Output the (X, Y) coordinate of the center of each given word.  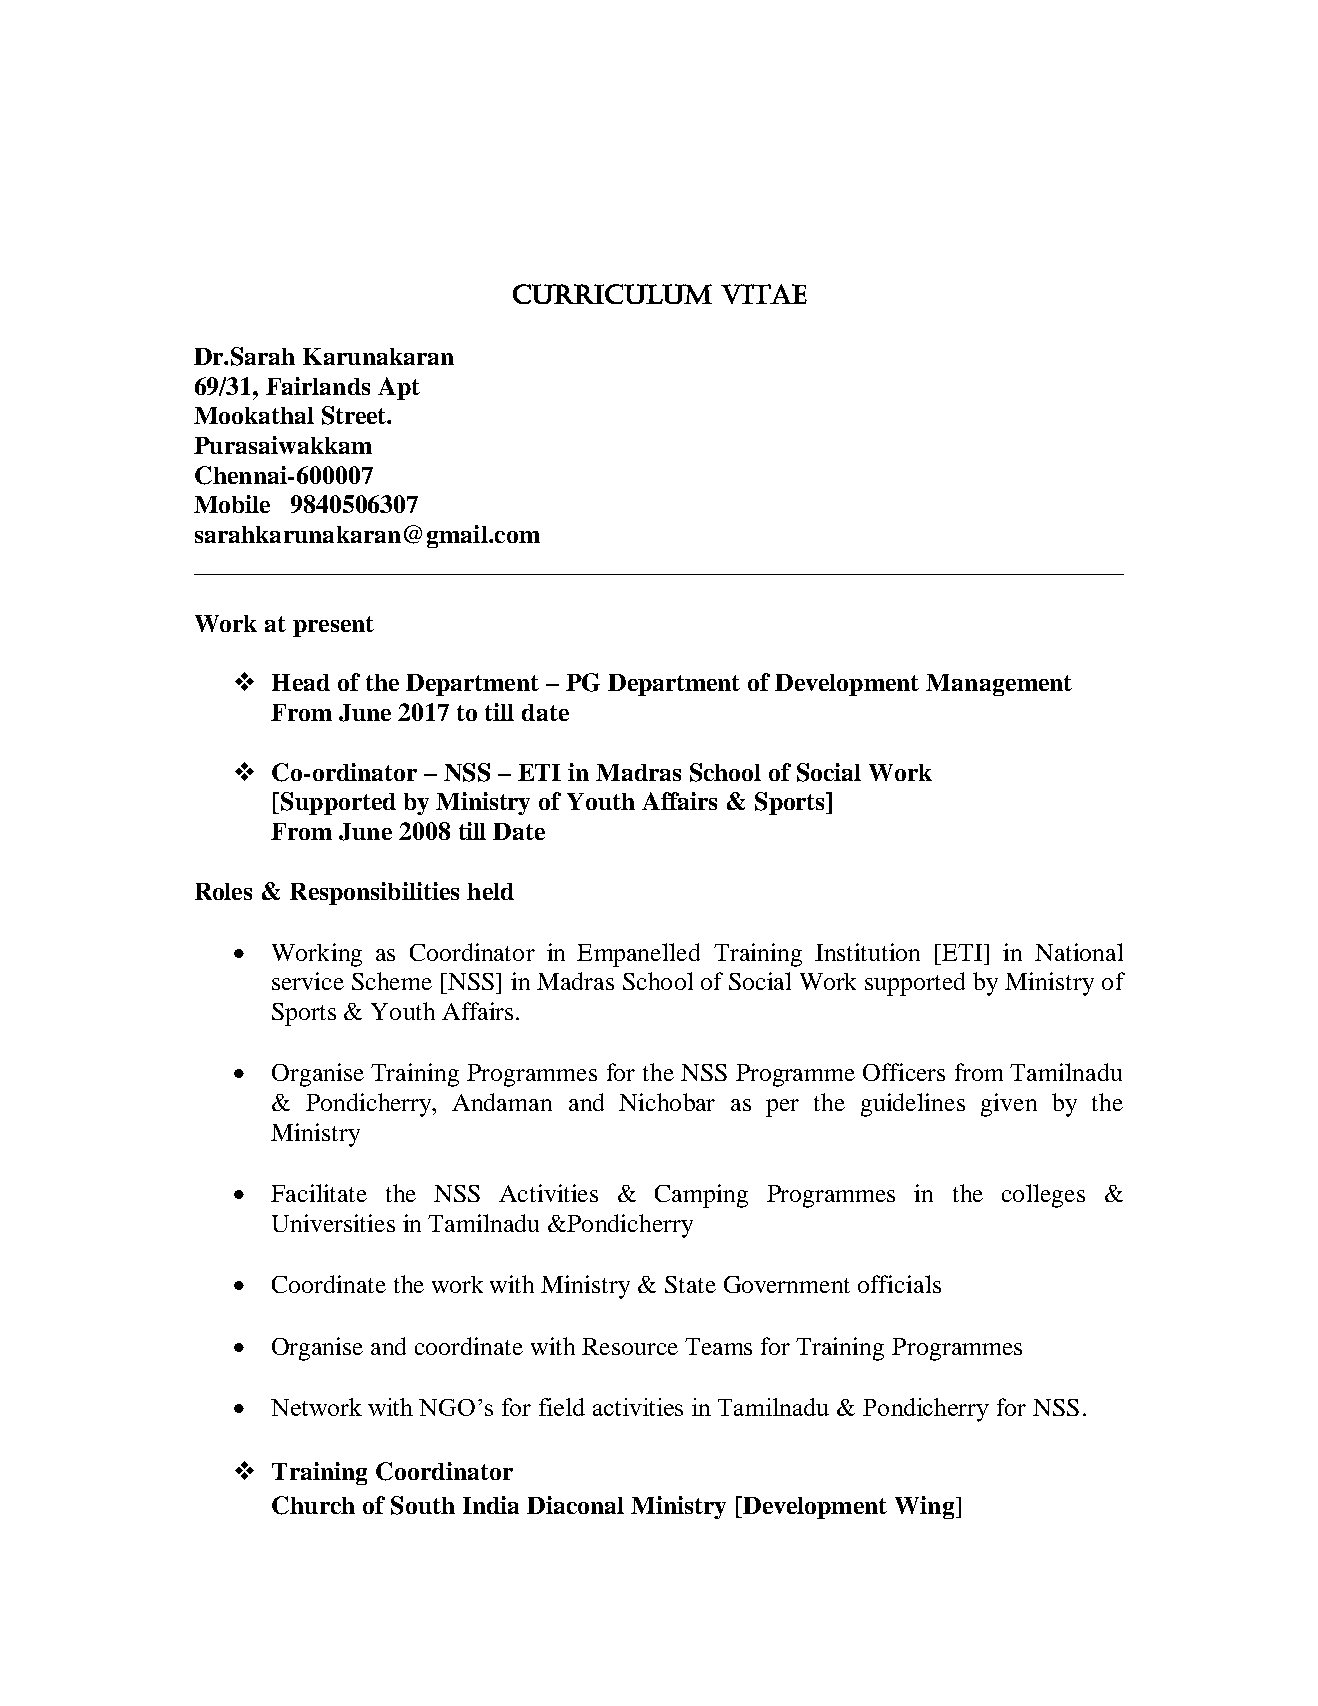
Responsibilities (374, 893)
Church (313, 1505)
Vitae (764, 294)
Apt (399, 388)
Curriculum (612, 294)
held (490, 891)
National (1079, 952)
